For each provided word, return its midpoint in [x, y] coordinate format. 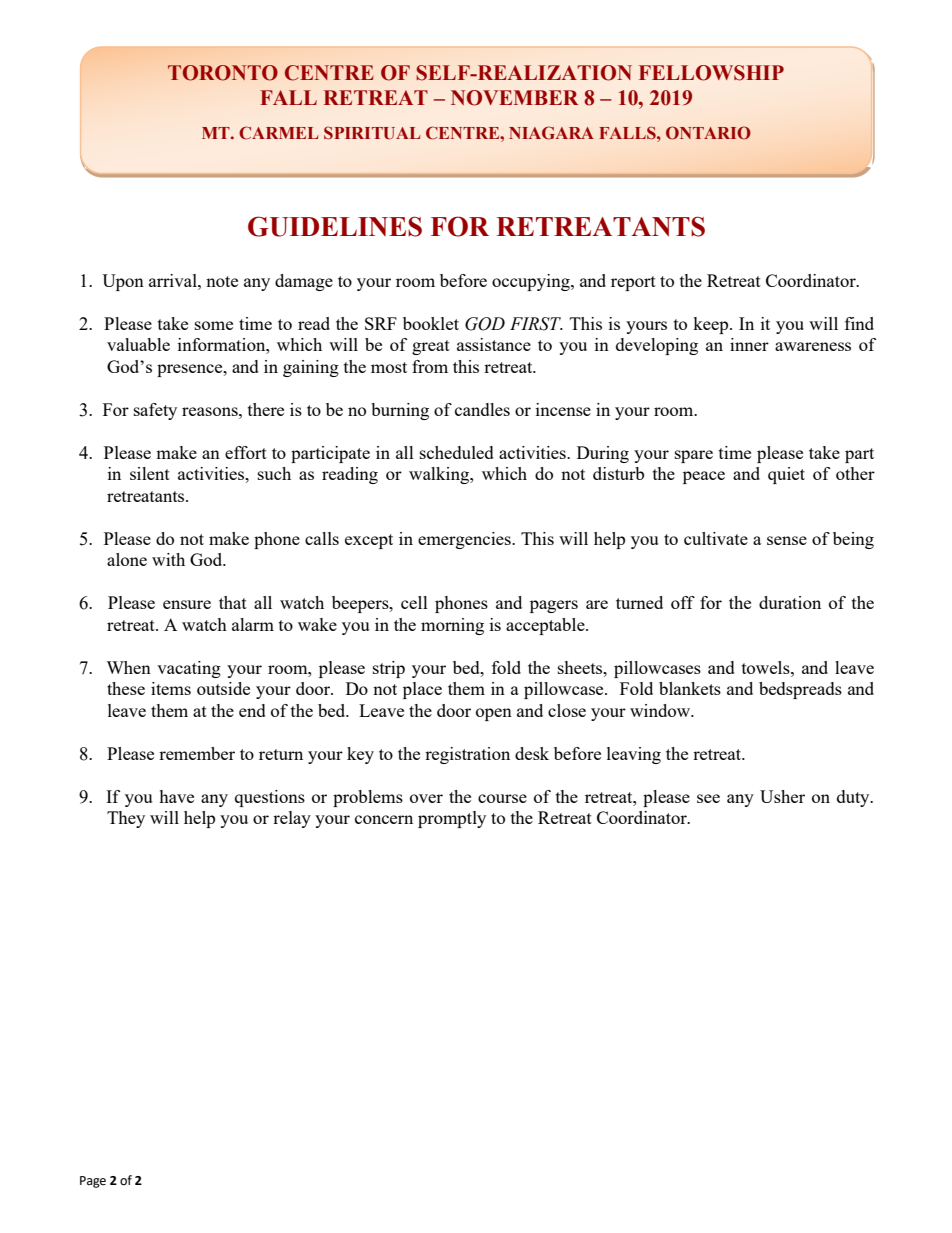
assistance [494, 344]
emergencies [465, 540]
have [176, 796]
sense [787, 540]
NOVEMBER [514, 98]
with [168, 559]
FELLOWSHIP [711, 73]
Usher [782, 796]
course [502, 798]
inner [749, 344]
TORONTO [223, 73]
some [214, 325]
